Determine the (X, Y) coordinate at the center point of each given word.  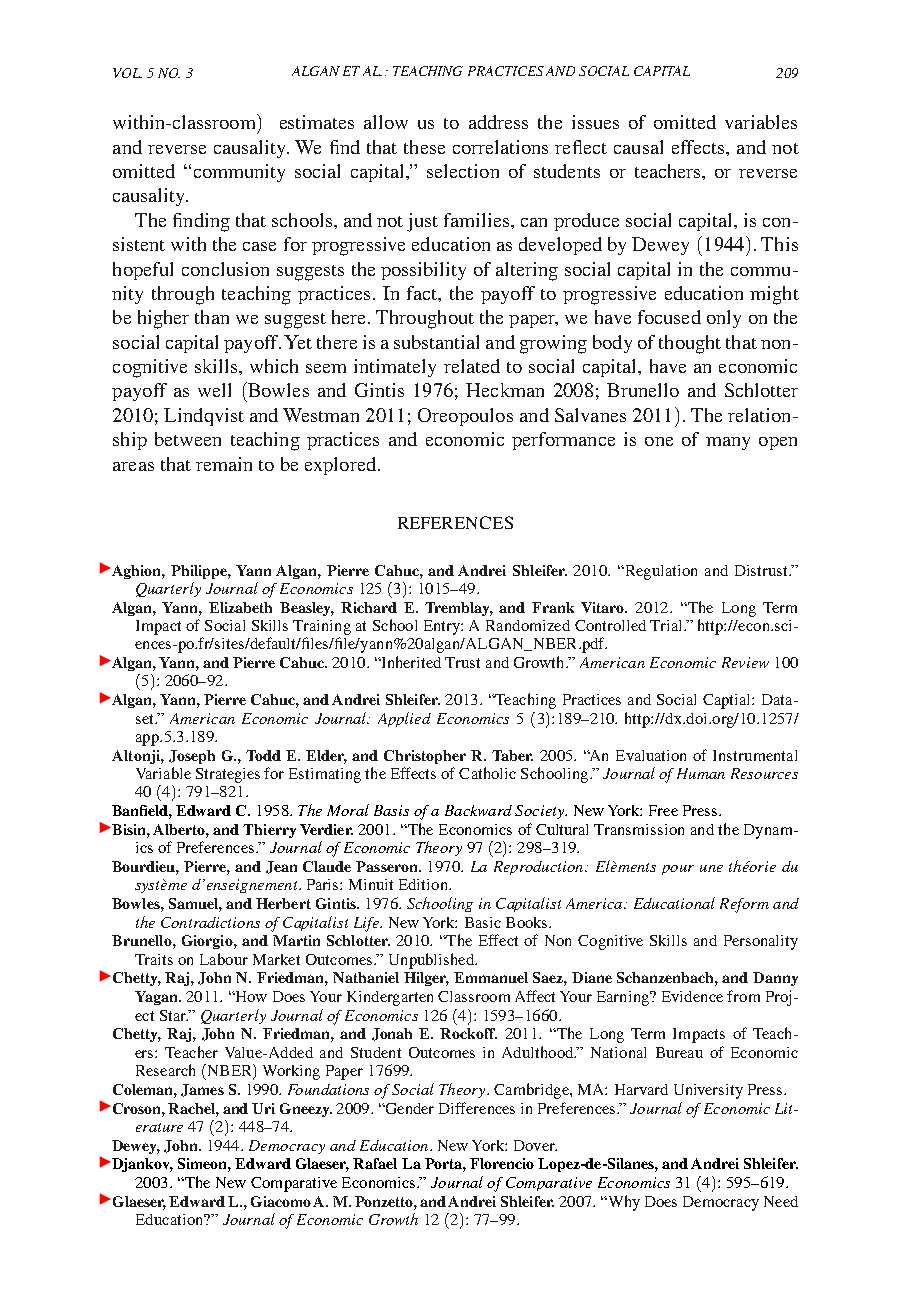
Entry (443, 627)
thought (690, 344)
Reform (744, 905)
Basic (483, 922)
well (214, 390)
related (472, 366)
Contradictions (210, 922)
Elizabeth (240, 607)
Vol (127, 73)
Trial (667, 625)
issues (595, 122)
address (498, 122)
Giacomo (281, 1201)
